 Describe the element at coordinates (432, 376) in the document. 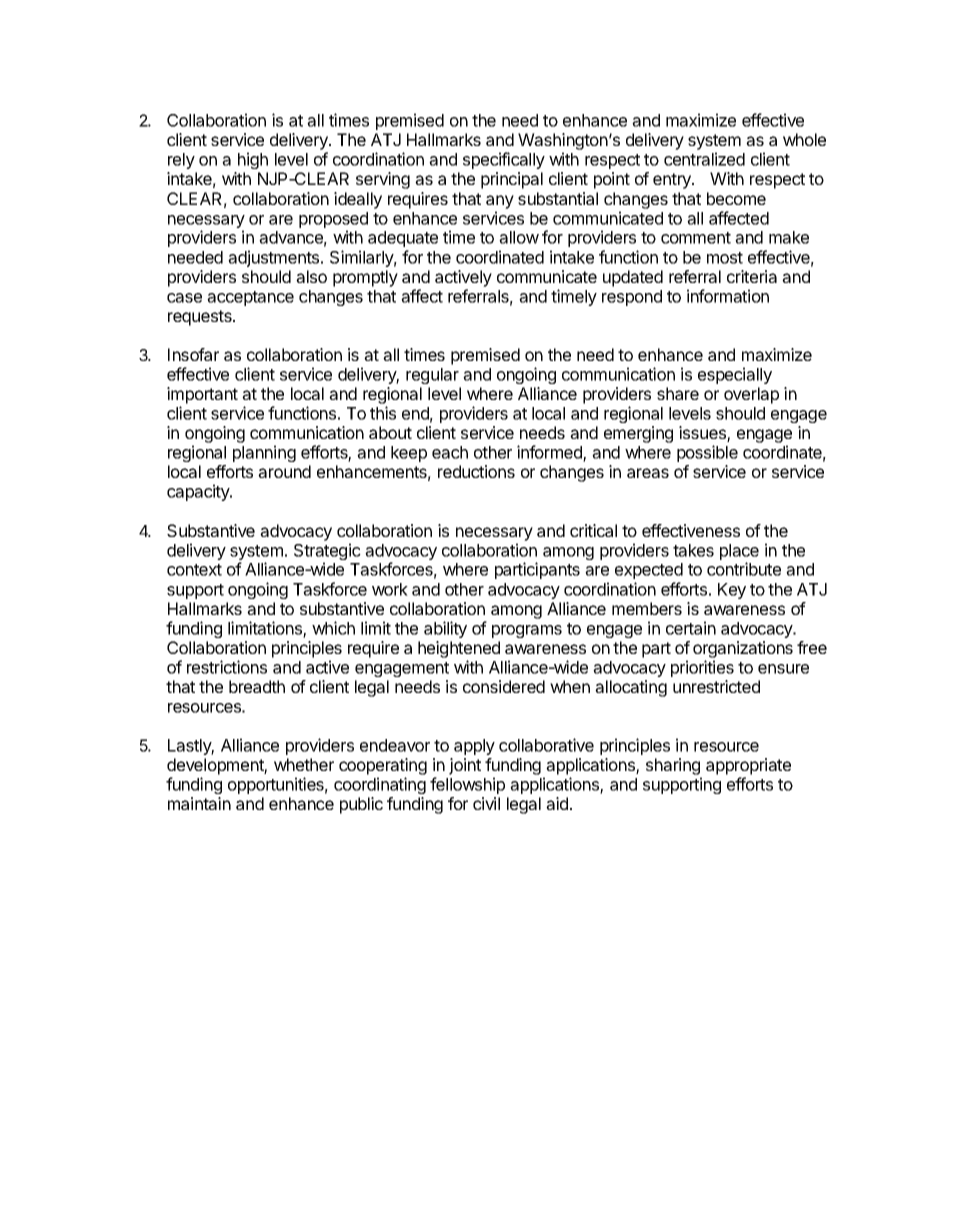

I see `regular` at that location.
